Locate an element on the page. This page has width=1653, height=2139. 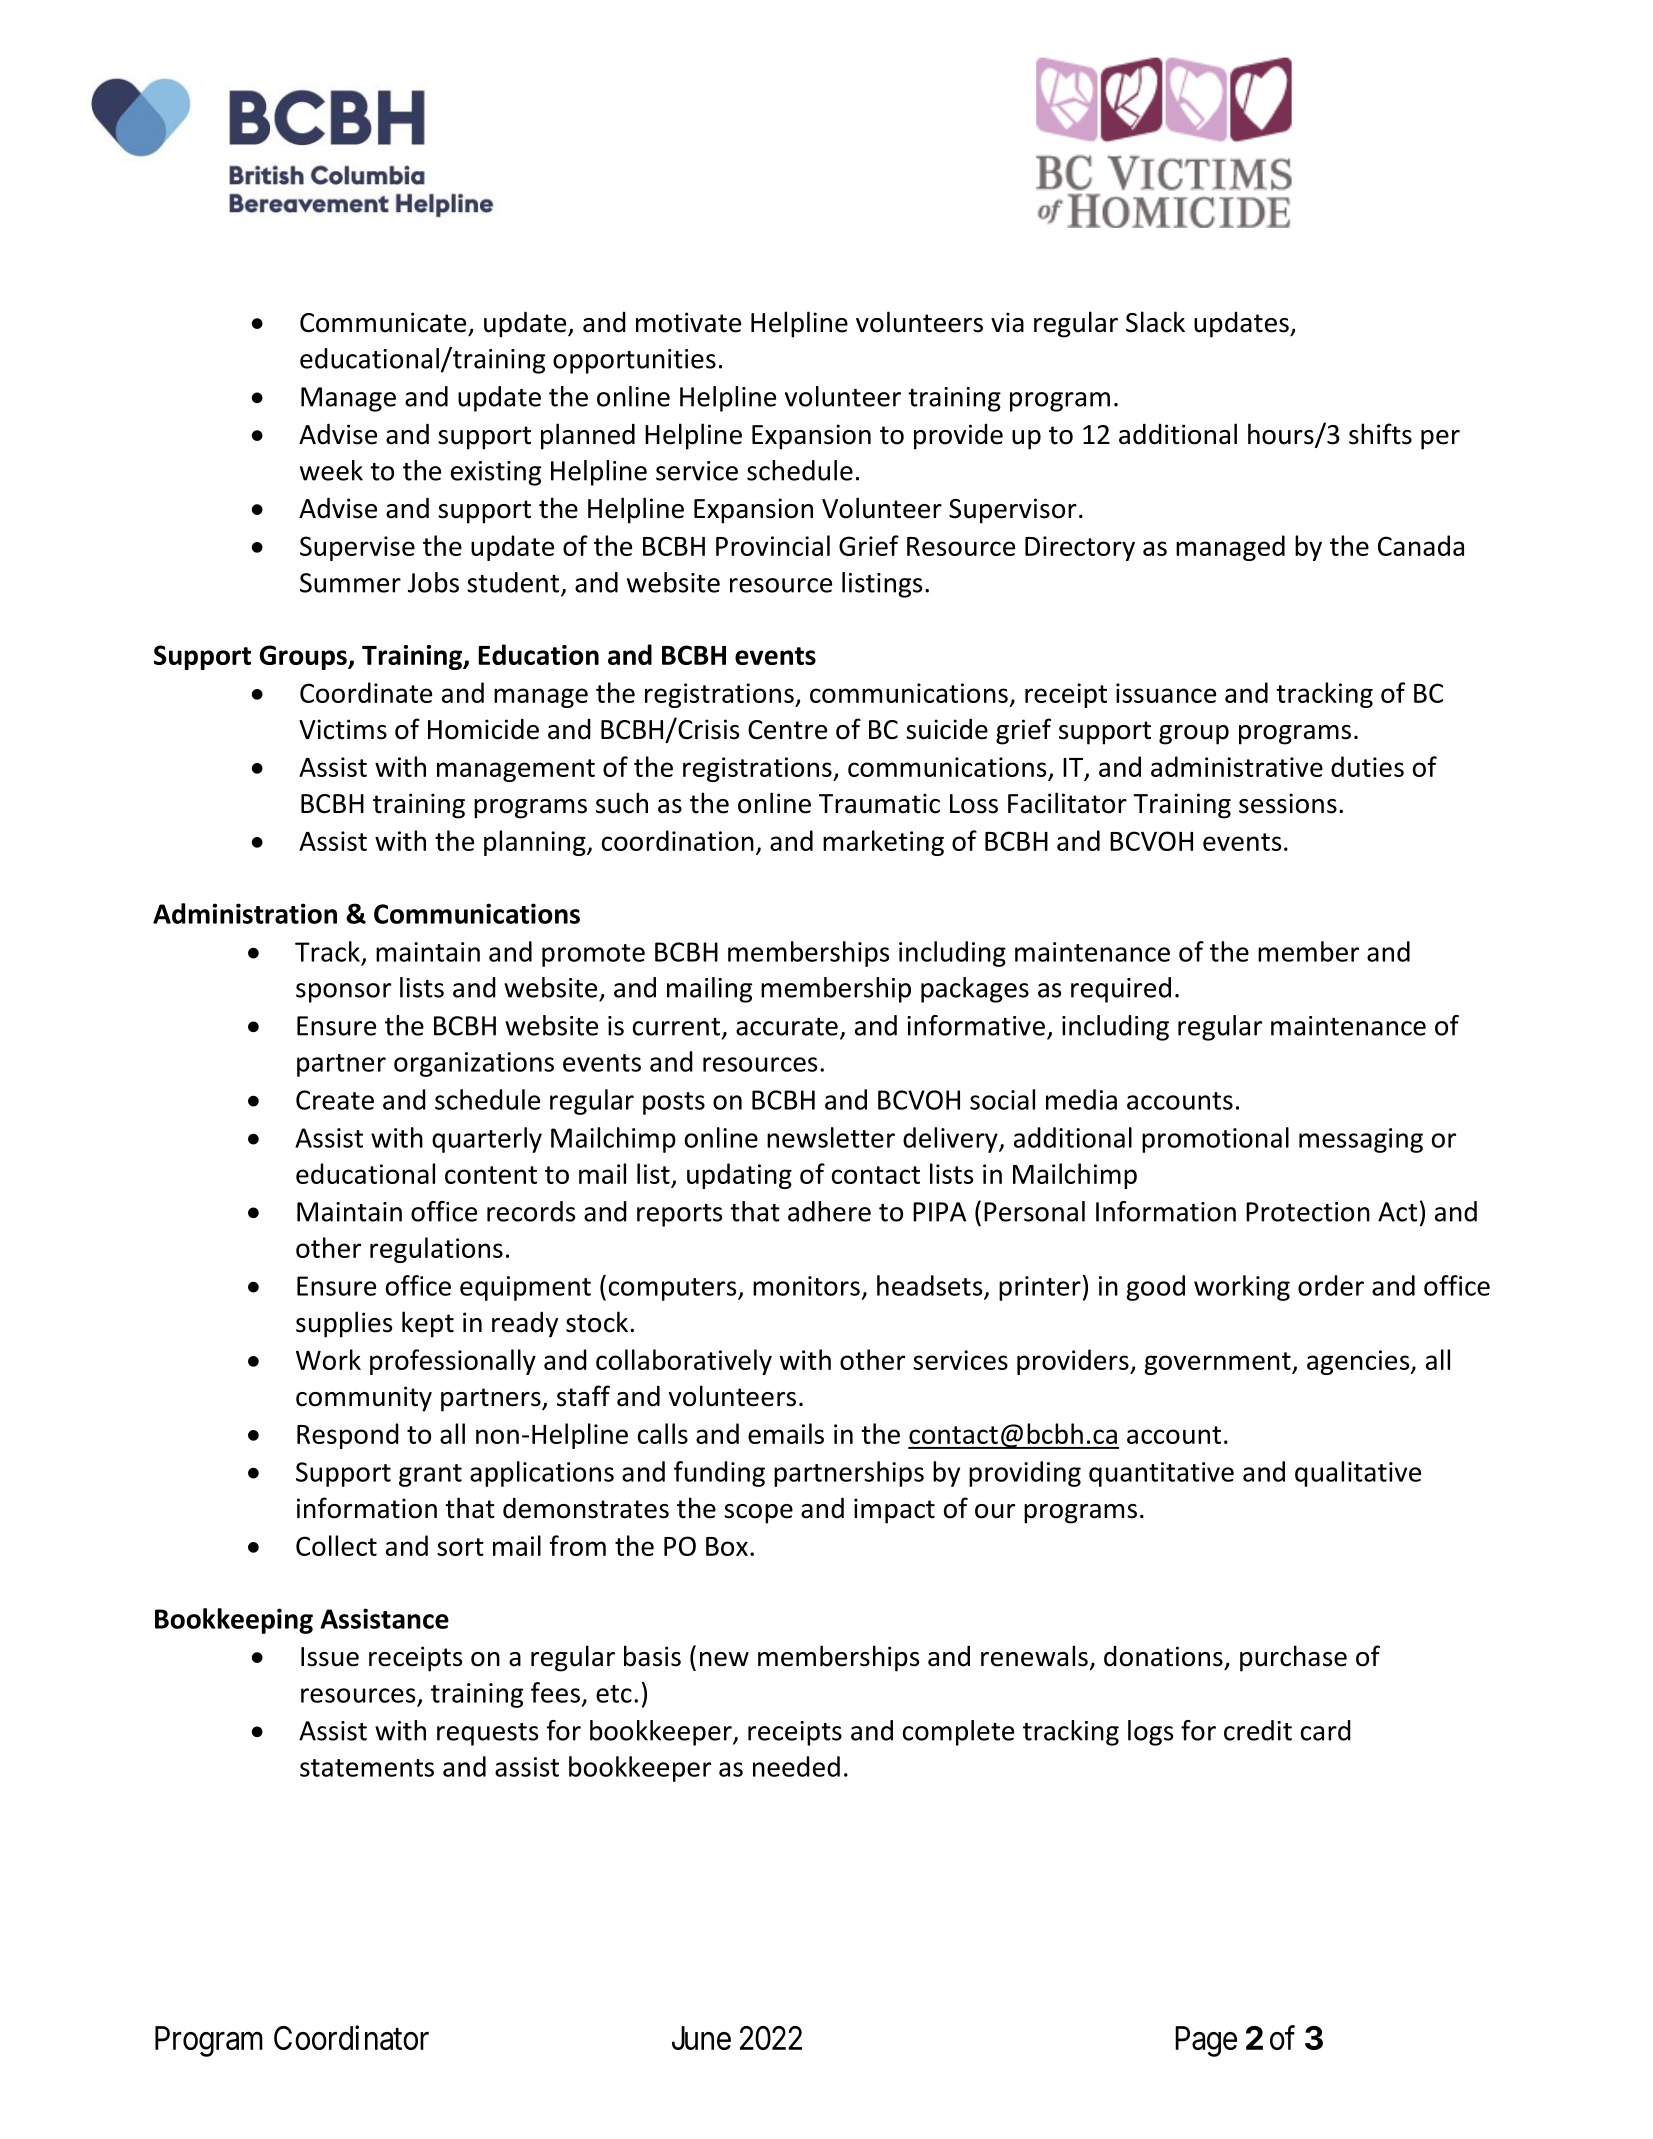
Respond is located at coordinates (348, 1436).
